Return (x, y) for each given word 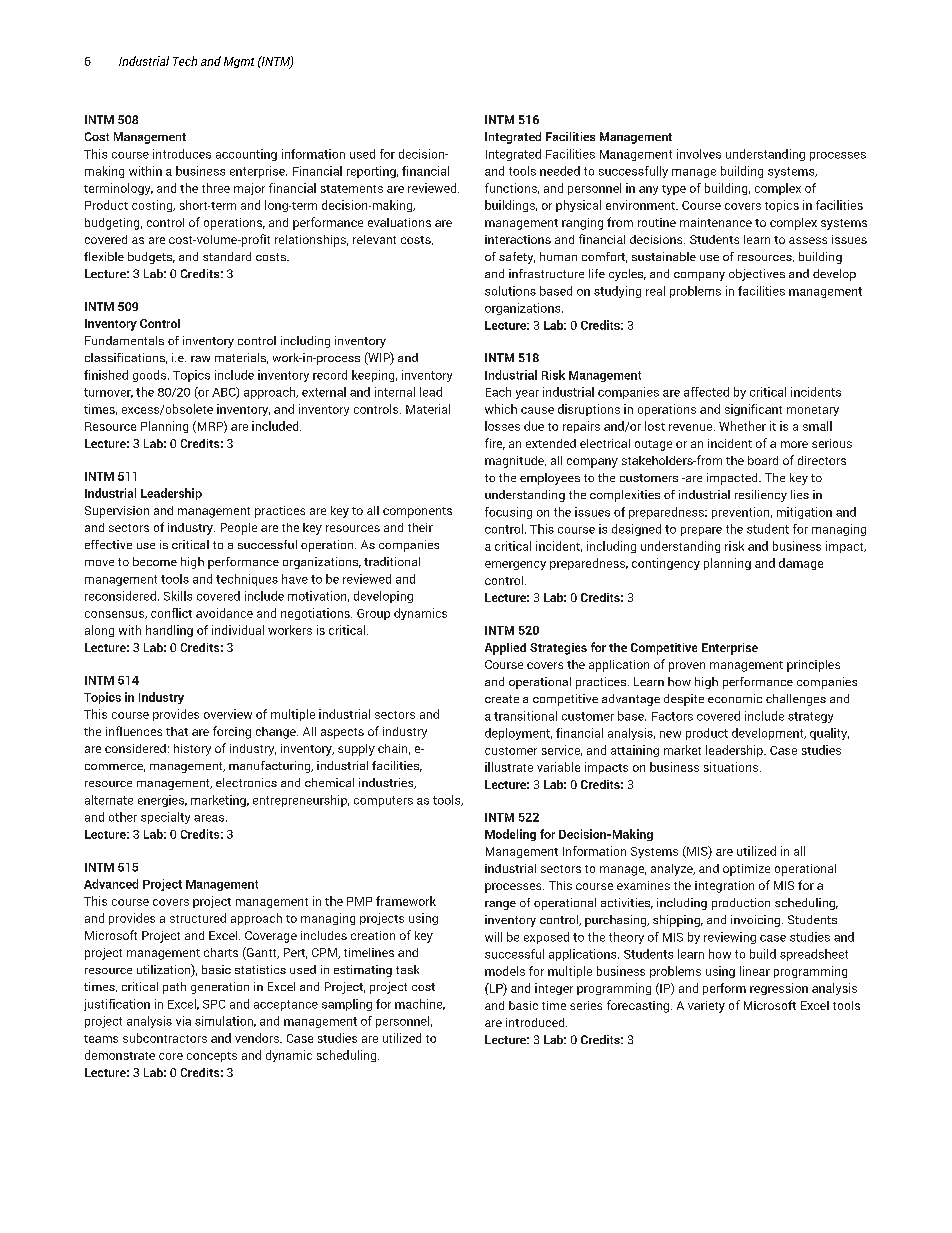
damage (801, 564)
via (183, 1021)
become (155, 561)
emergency (515, 565)
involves (699, 154)
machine (420, 1004)
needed (560, 171)
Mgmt (239, 62)
